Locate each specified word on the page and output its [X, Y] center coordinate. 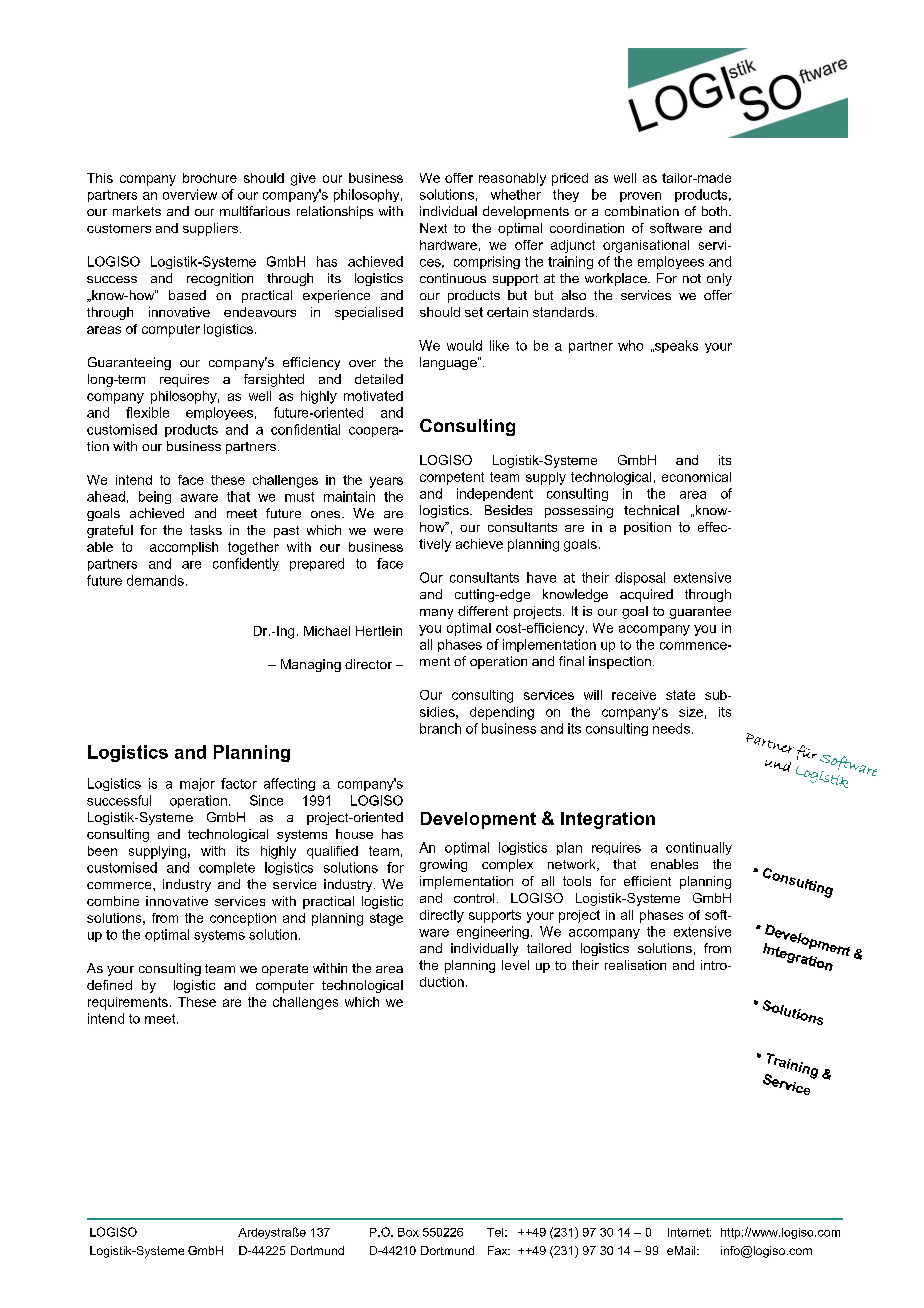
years [386, 482]
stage [386, 919]
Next [433, 228]
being [155, 497]
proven [640, 197]
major [197, 784]
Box [408, 1232]
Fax [499, 1250]
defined [109, 985]
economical [696, 477]
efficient [647, 881]
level [515, 965]
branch [440, 728]
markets [137, 211]
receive [634, 695]
